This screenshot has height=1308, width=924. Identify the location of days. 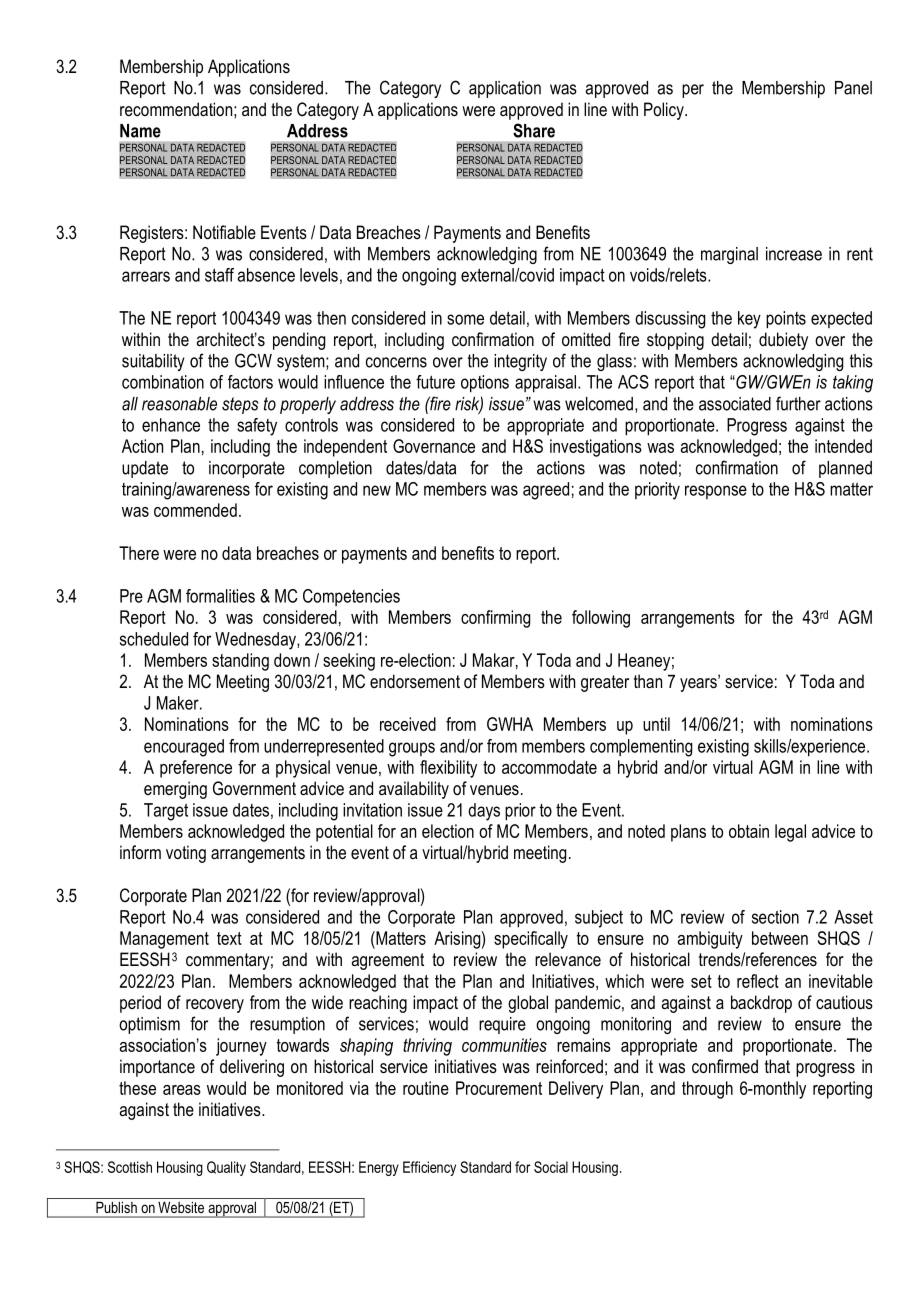
(484, 812).
